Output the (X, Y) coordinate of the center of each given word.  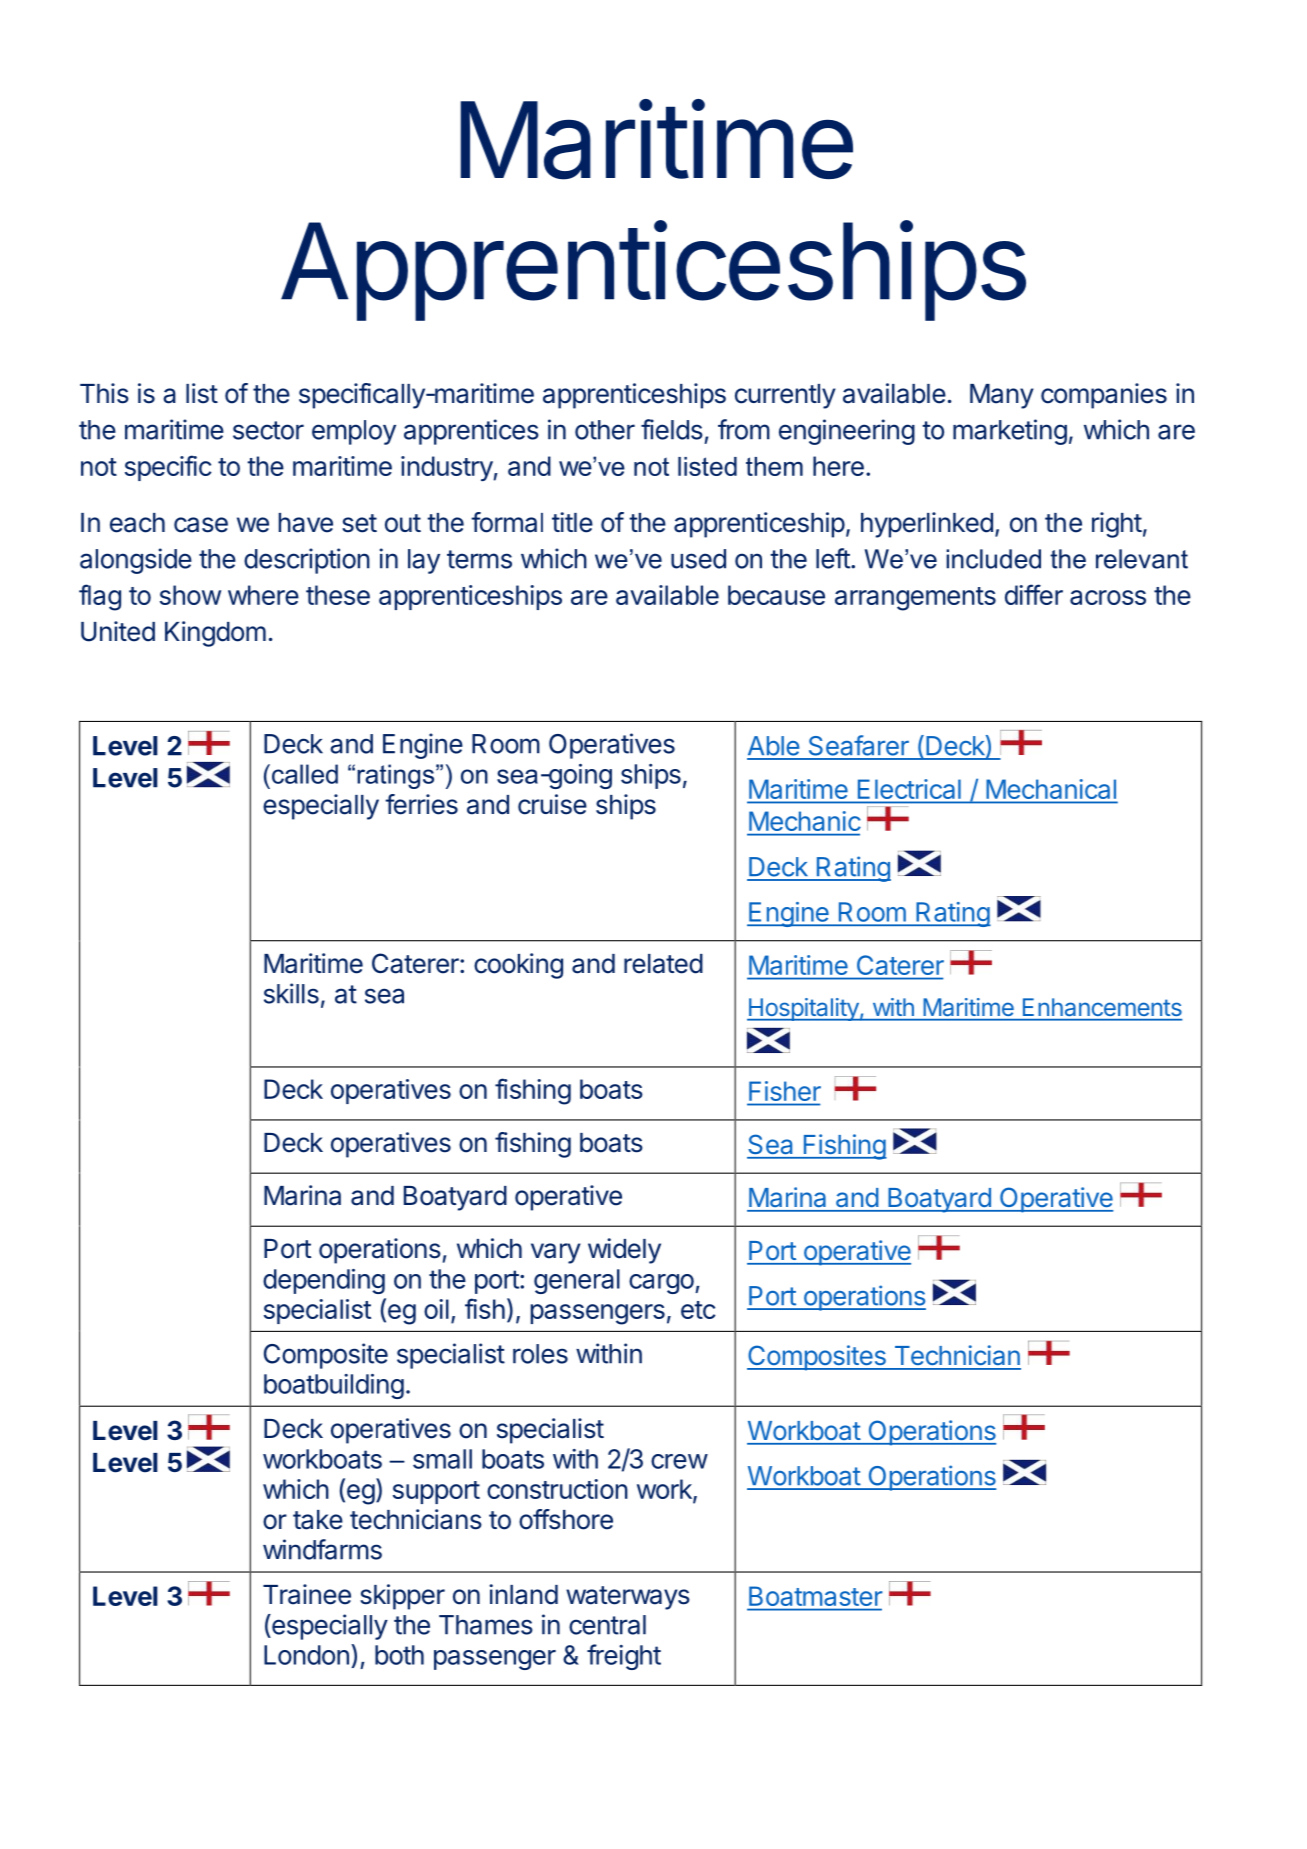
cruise (552, 804)
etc (698, 1310)
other (605, 430)
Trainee (307, 1594)
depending (324, 1281)
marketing (1010, 432)
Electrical (909, 789)
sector (268, 430)
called (305, 774)
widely (624, 1251)
